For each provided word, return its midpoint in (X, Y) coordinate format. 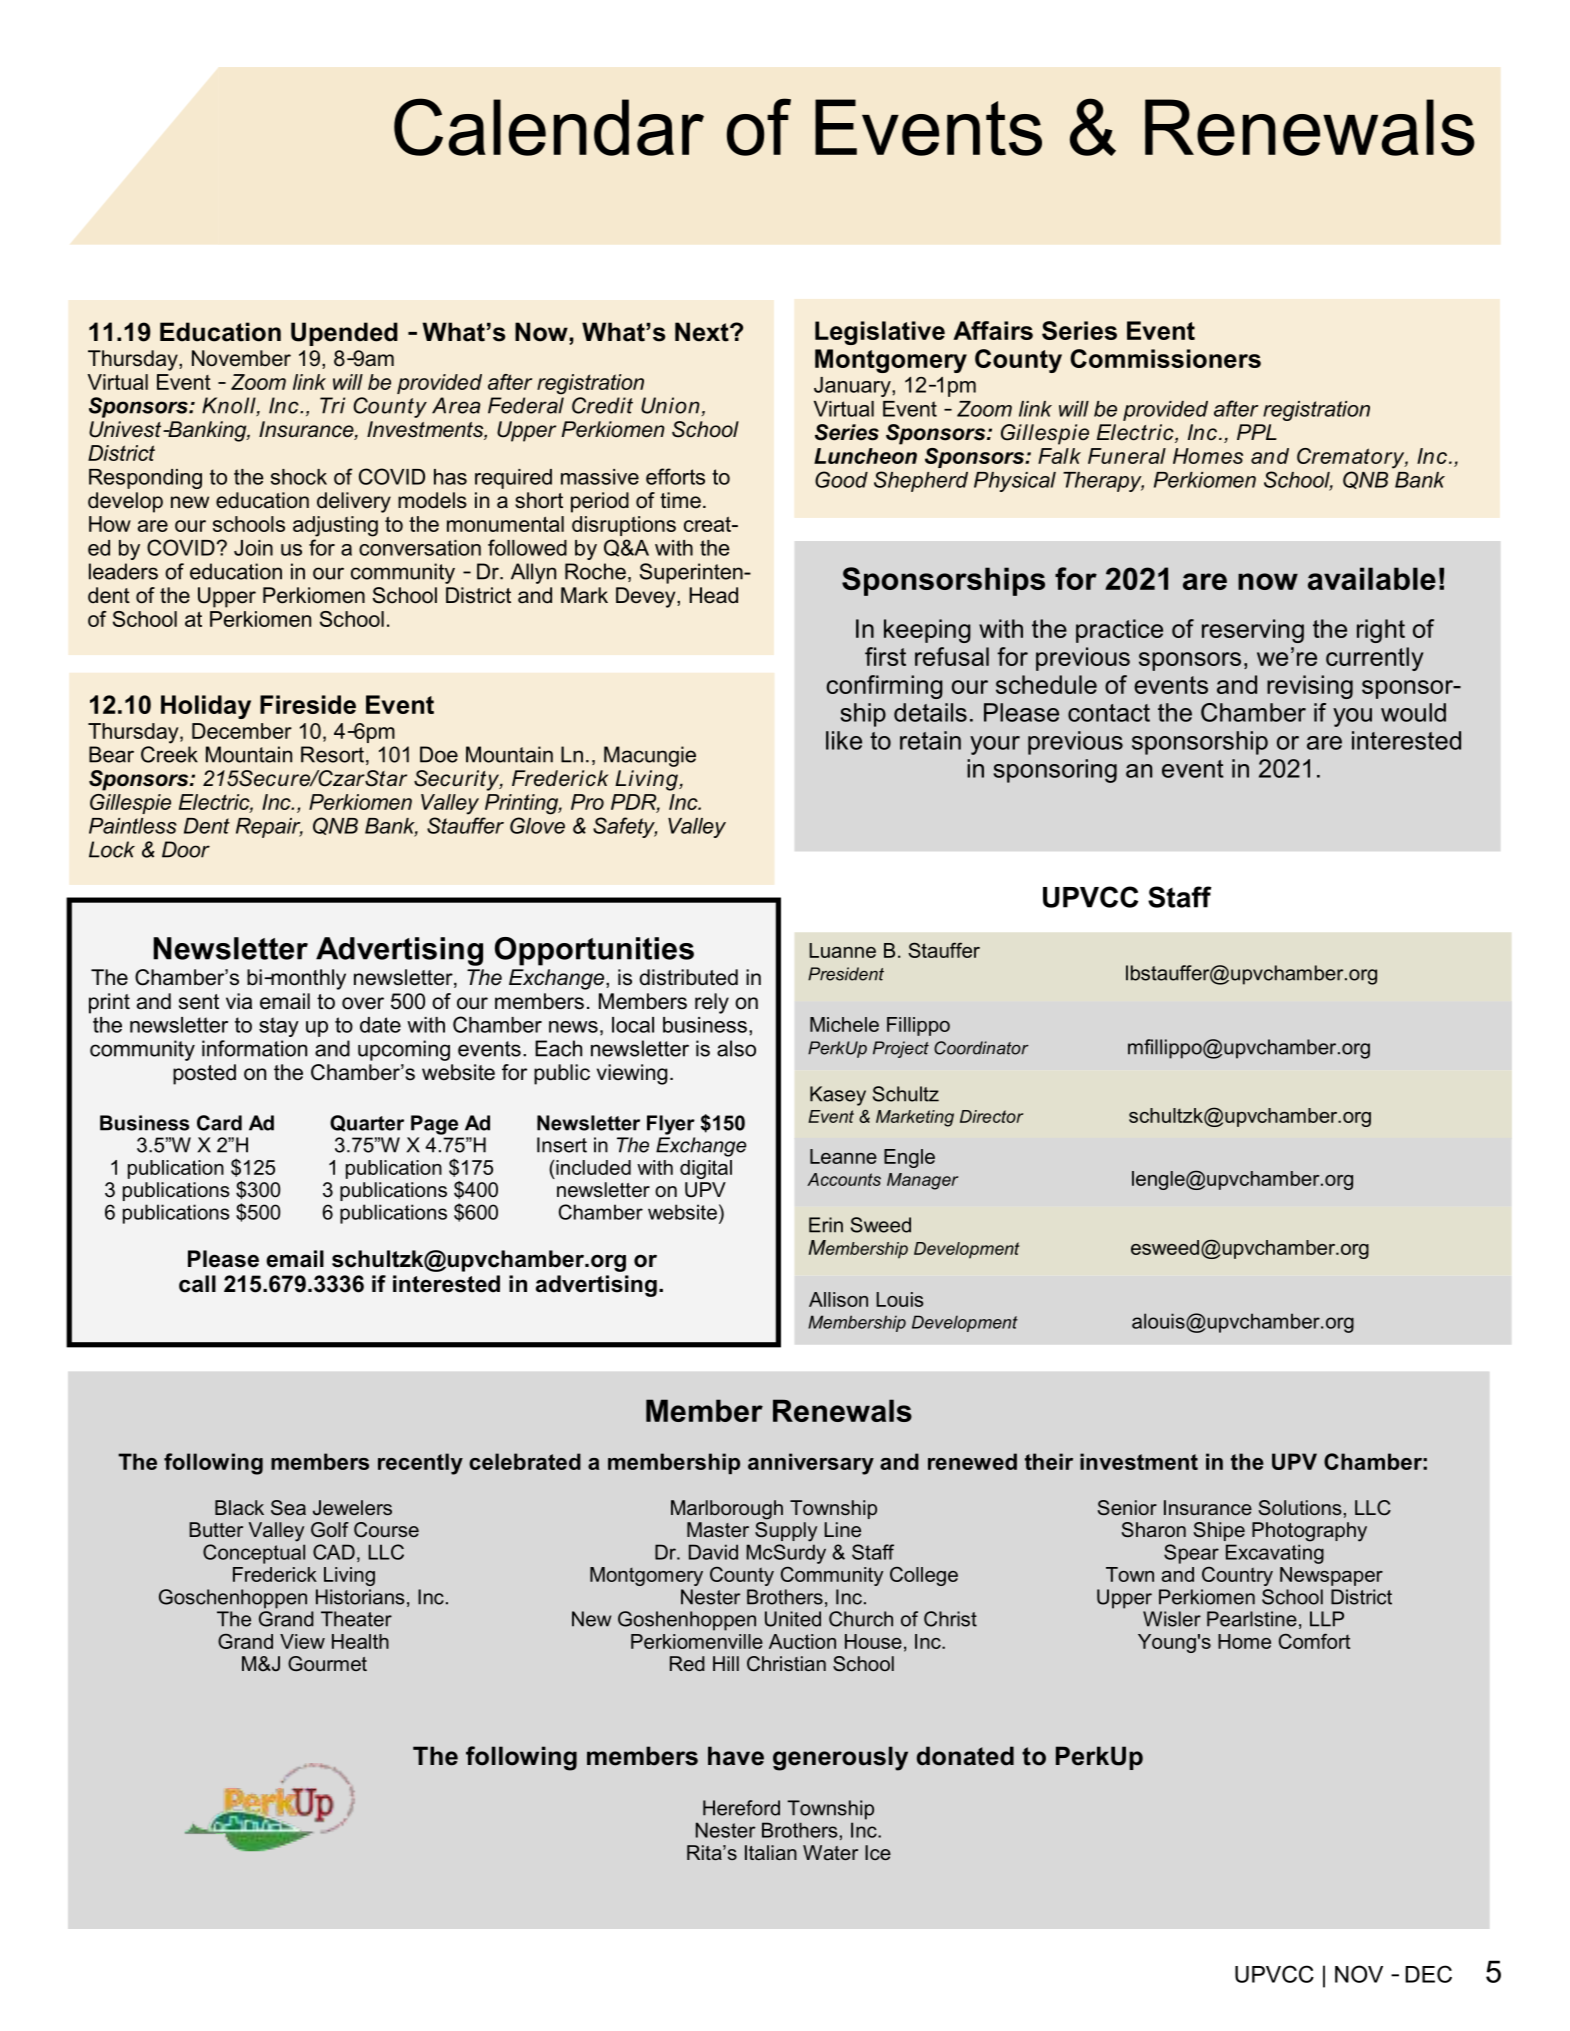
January (853, 387)
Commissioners (1165, 358)
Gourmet (327, 1663)
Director (991, 1116)
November (241, 358)
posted (204, 1074)
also (736, 1048)
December (242, 731)
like (844, 740)
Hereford (741, 1808)
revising (1310, 687)
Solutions (1300, 1507)
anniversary (811, 1464)
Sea (288, 1507)
